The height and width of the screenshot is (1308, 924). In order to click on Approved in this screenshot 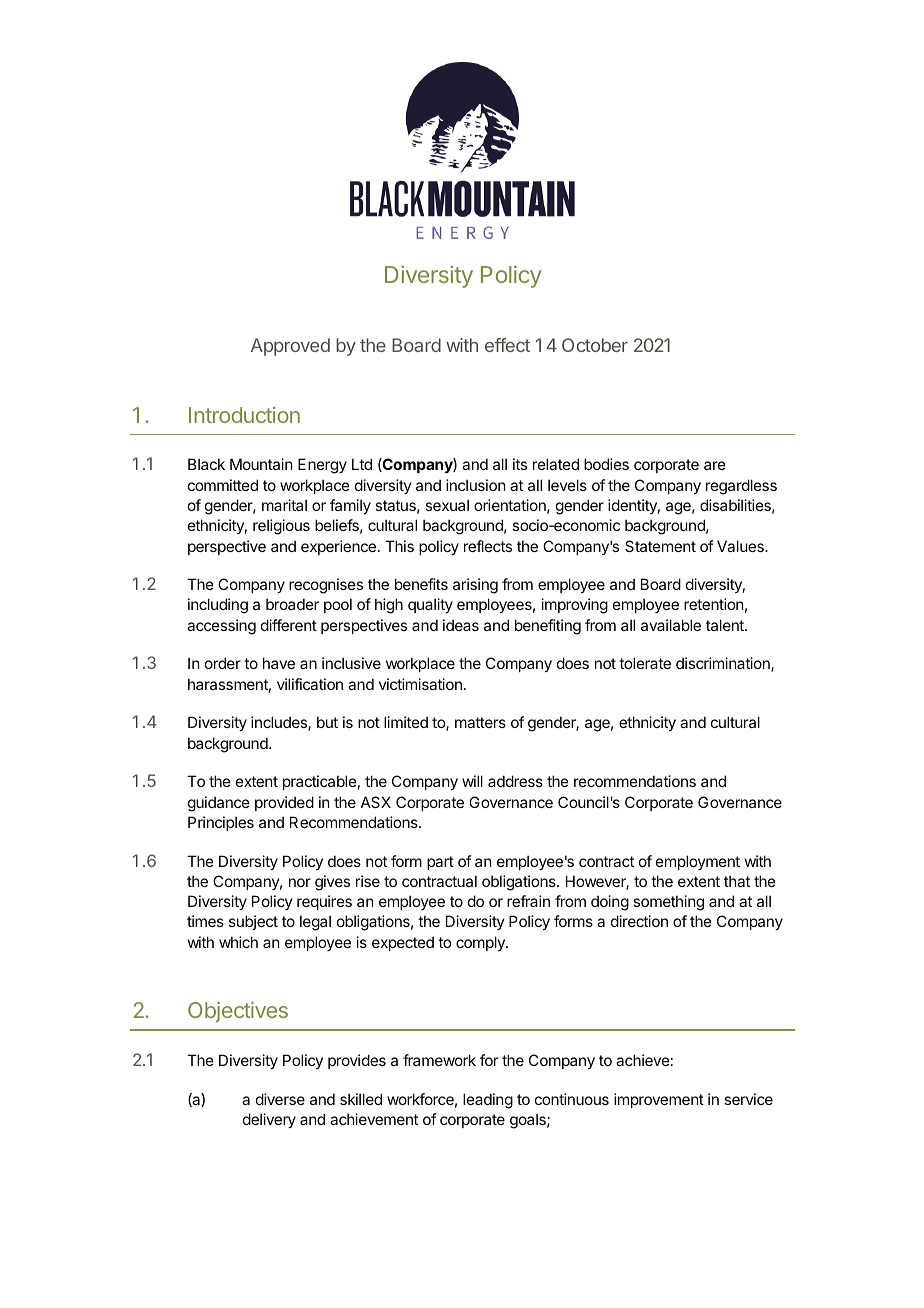, I will do `click(290, 347)`.
